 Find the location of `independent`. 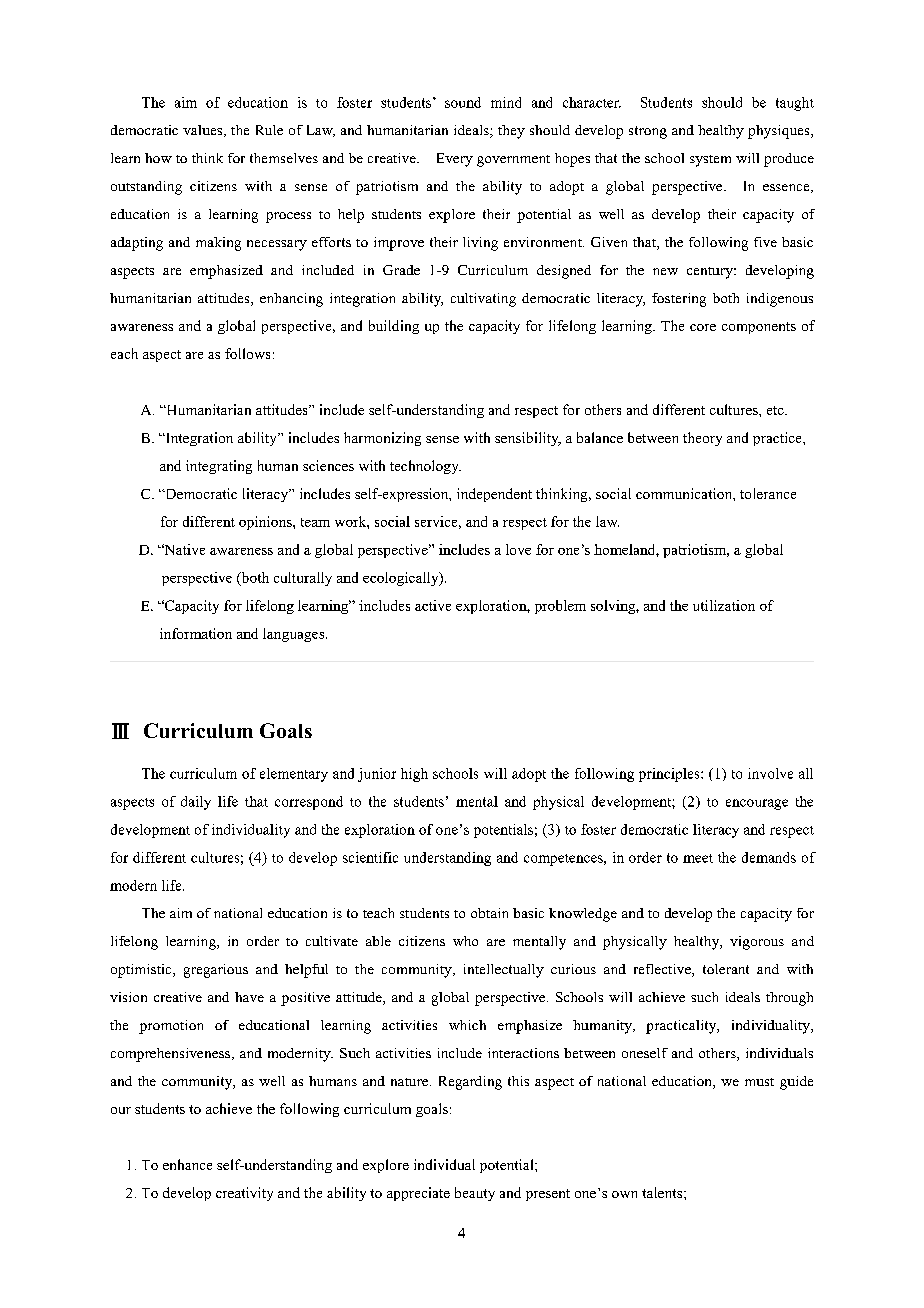

independent is located at coordinates (494, 495).
